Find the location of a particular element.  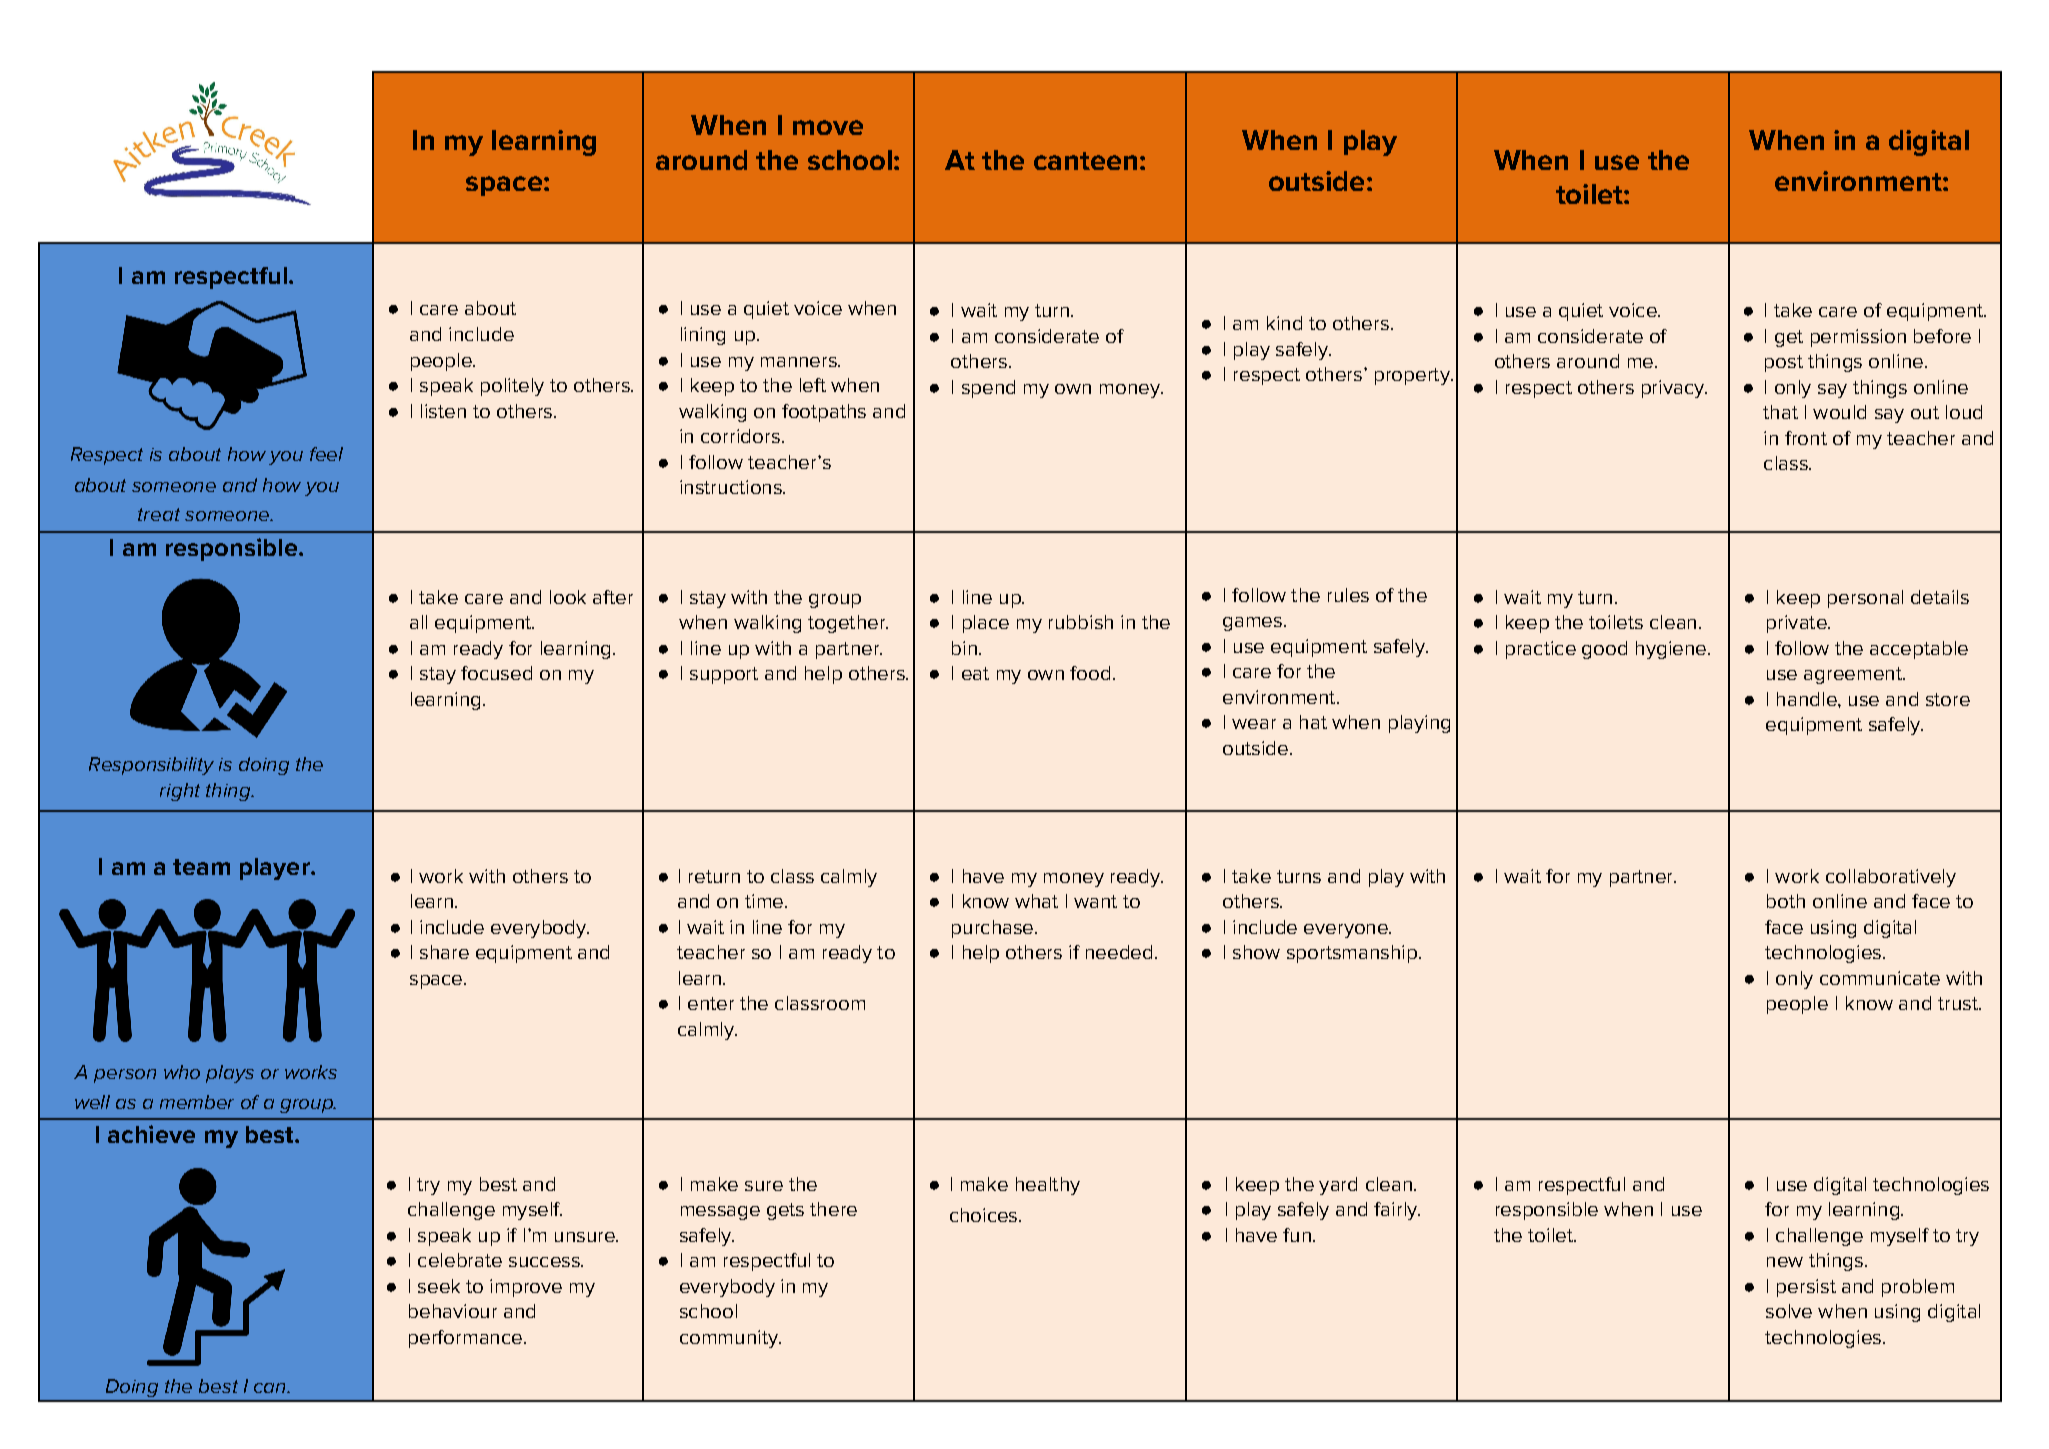

seek is located at coordinates (439, 1286).
